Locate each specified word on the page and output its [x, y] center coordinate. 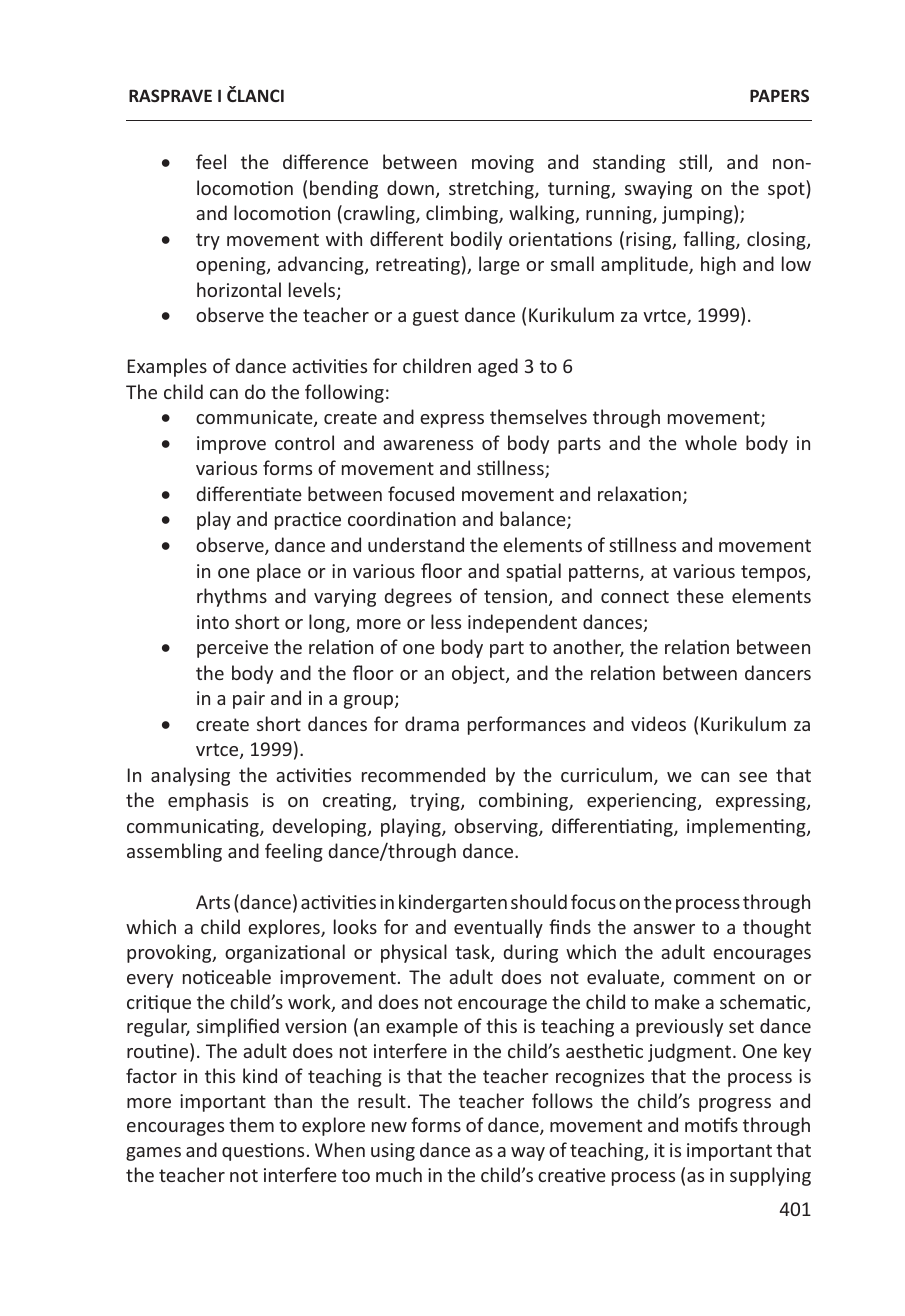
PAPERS [779, 95]
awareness [428, 445]
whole [711, 442]
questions [263, 1152]
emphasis [208, 801]
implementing [747, 827]
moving [503, 164]
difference [325, 161]
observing [497, 827]
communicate [255, 418]
